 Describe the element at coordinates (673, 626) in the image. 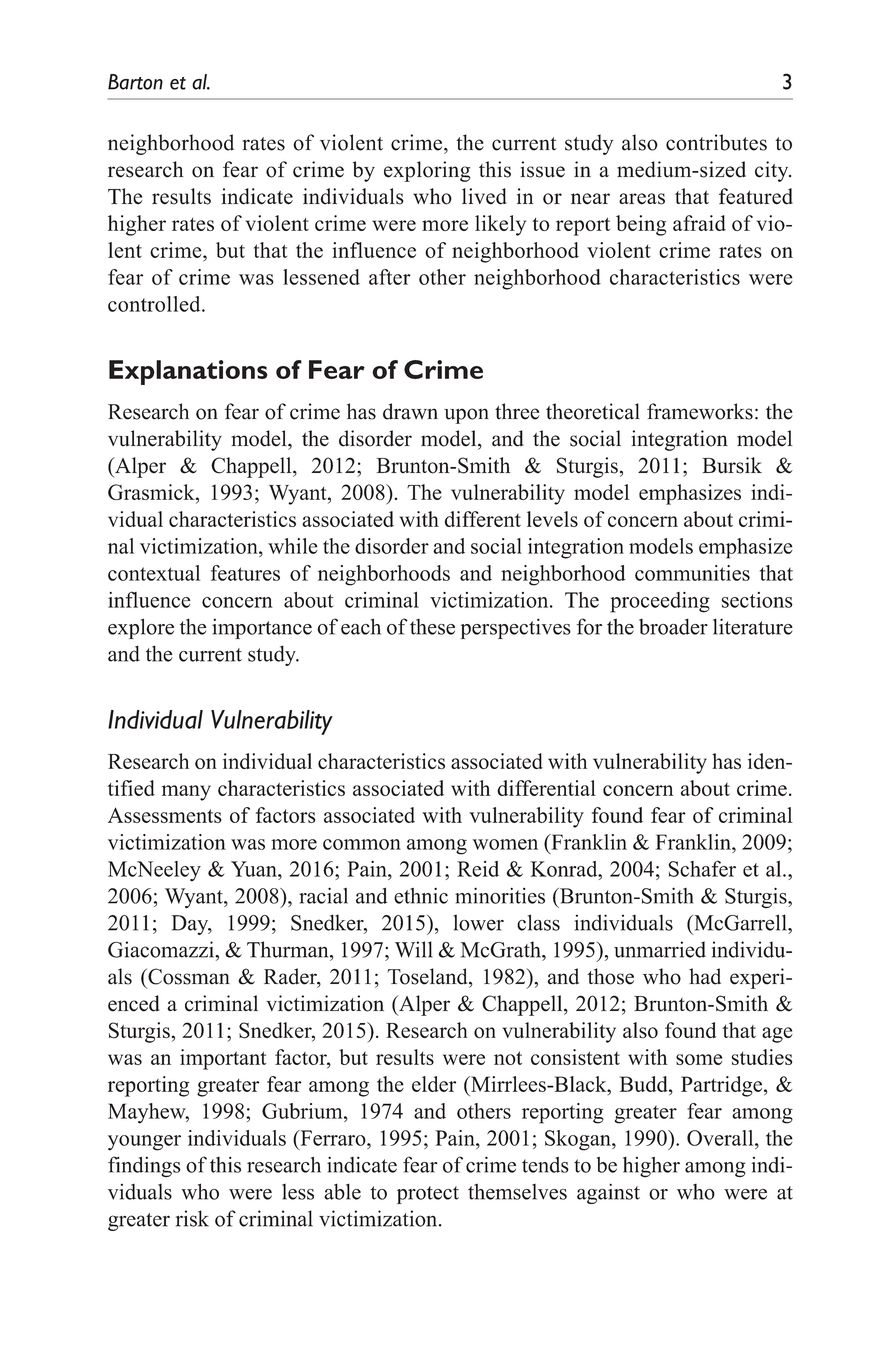

I see `broader` at that location.
